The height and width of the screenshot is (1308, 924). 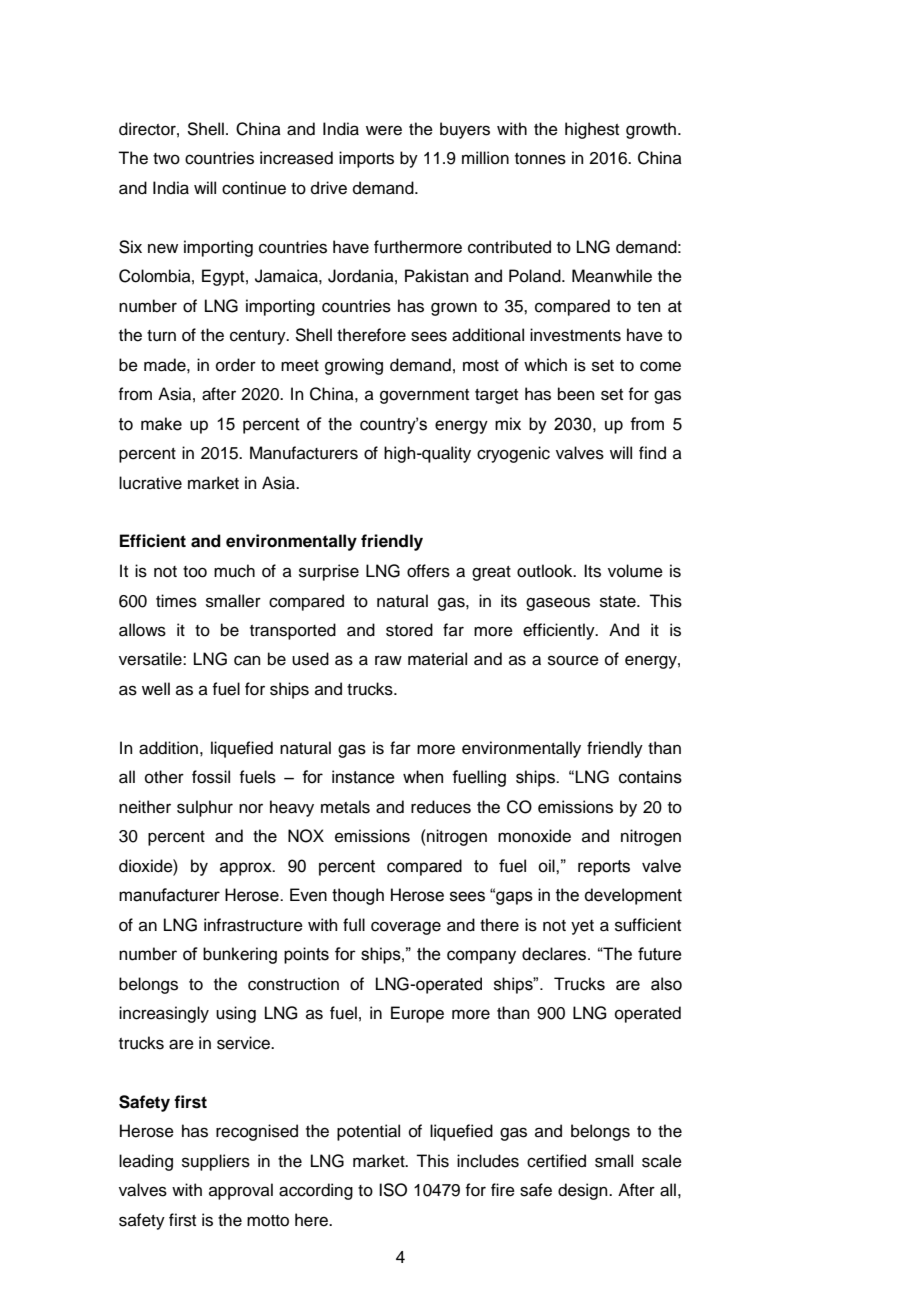 I want to click on imports, so click(x=366, y=159).
